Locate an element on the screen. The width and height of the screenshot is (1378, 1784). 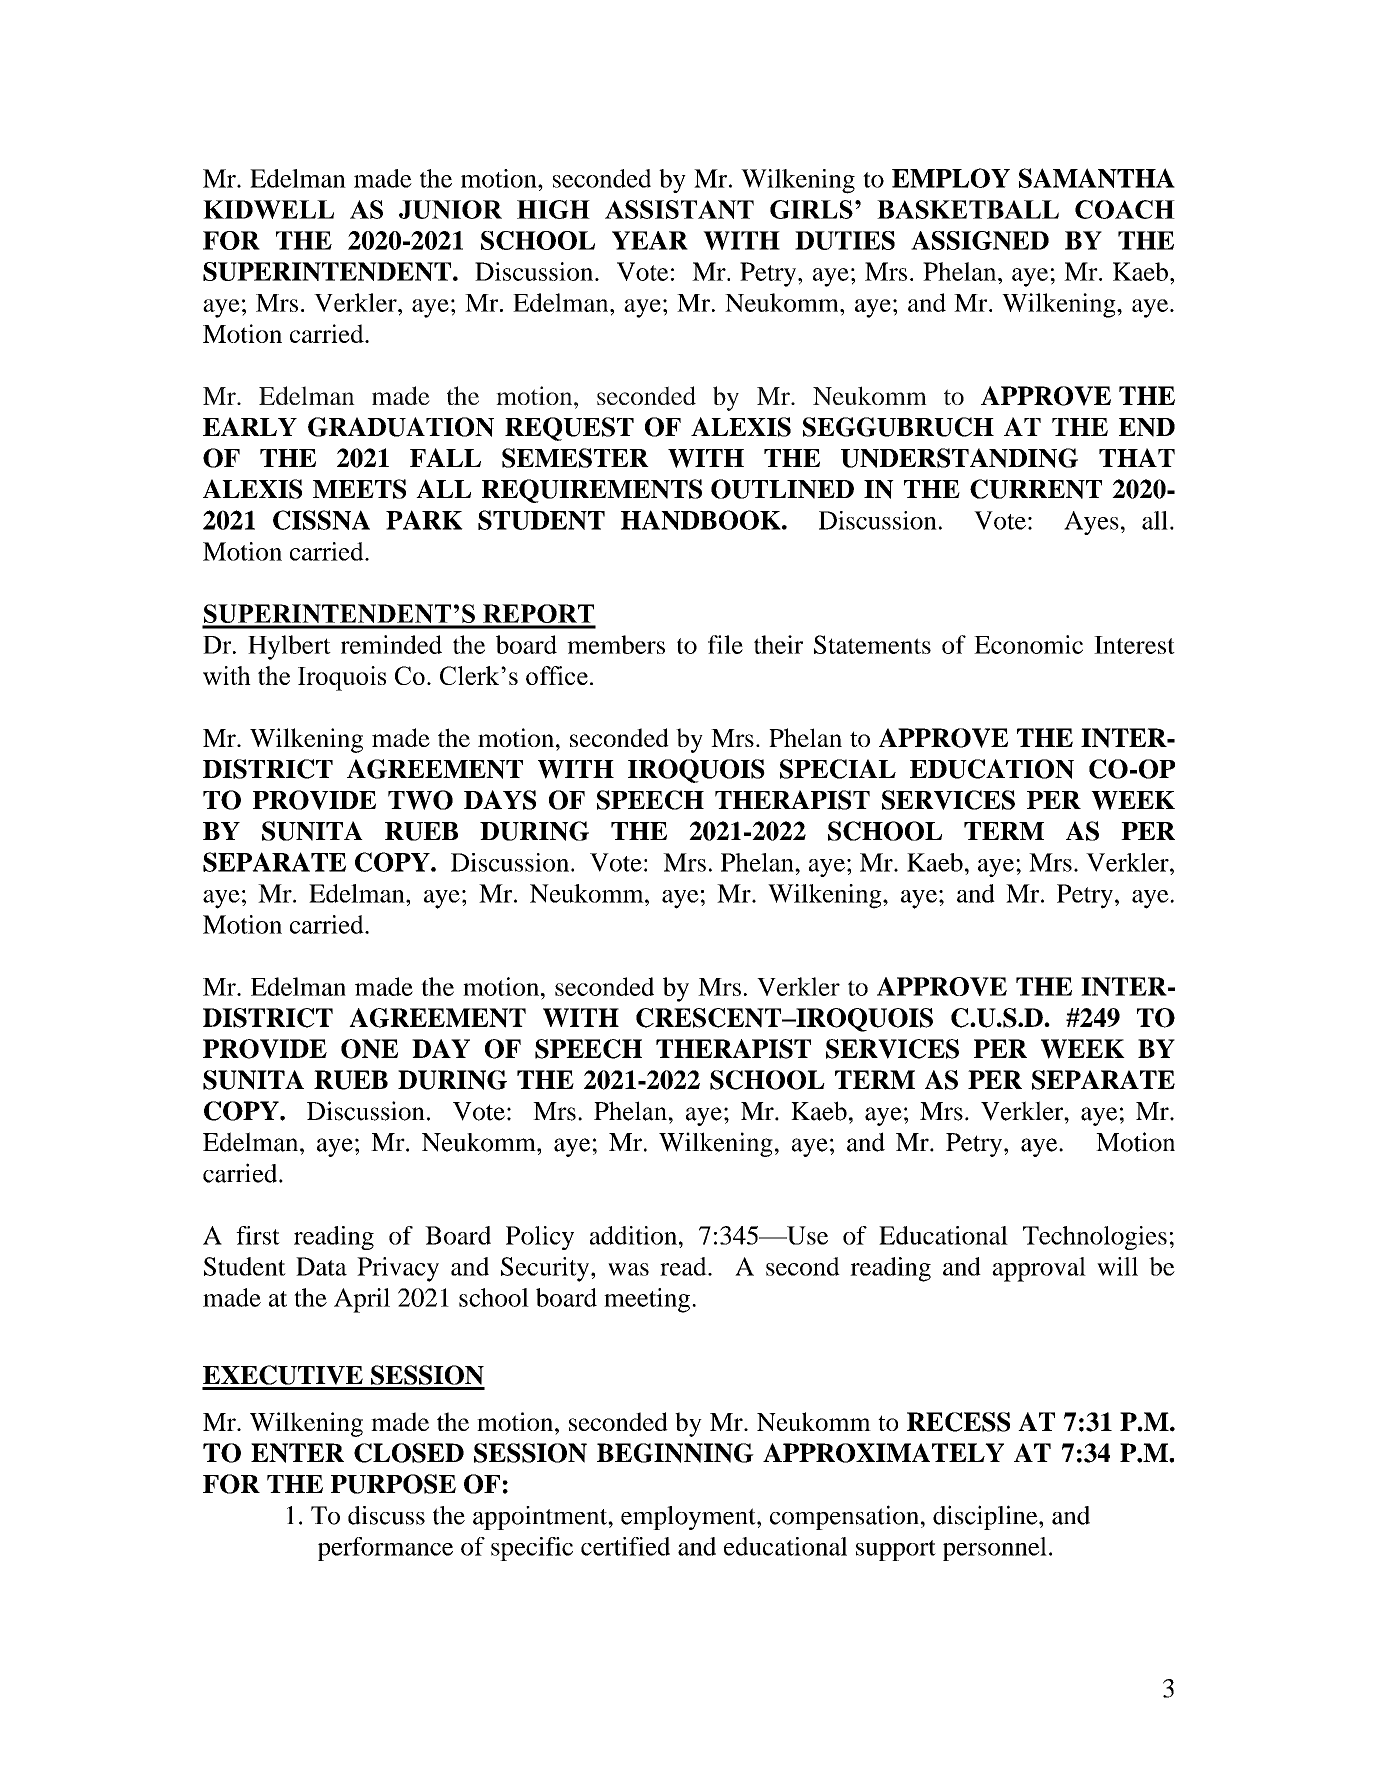
Technologies is located at coordinates (1095, 1238).
